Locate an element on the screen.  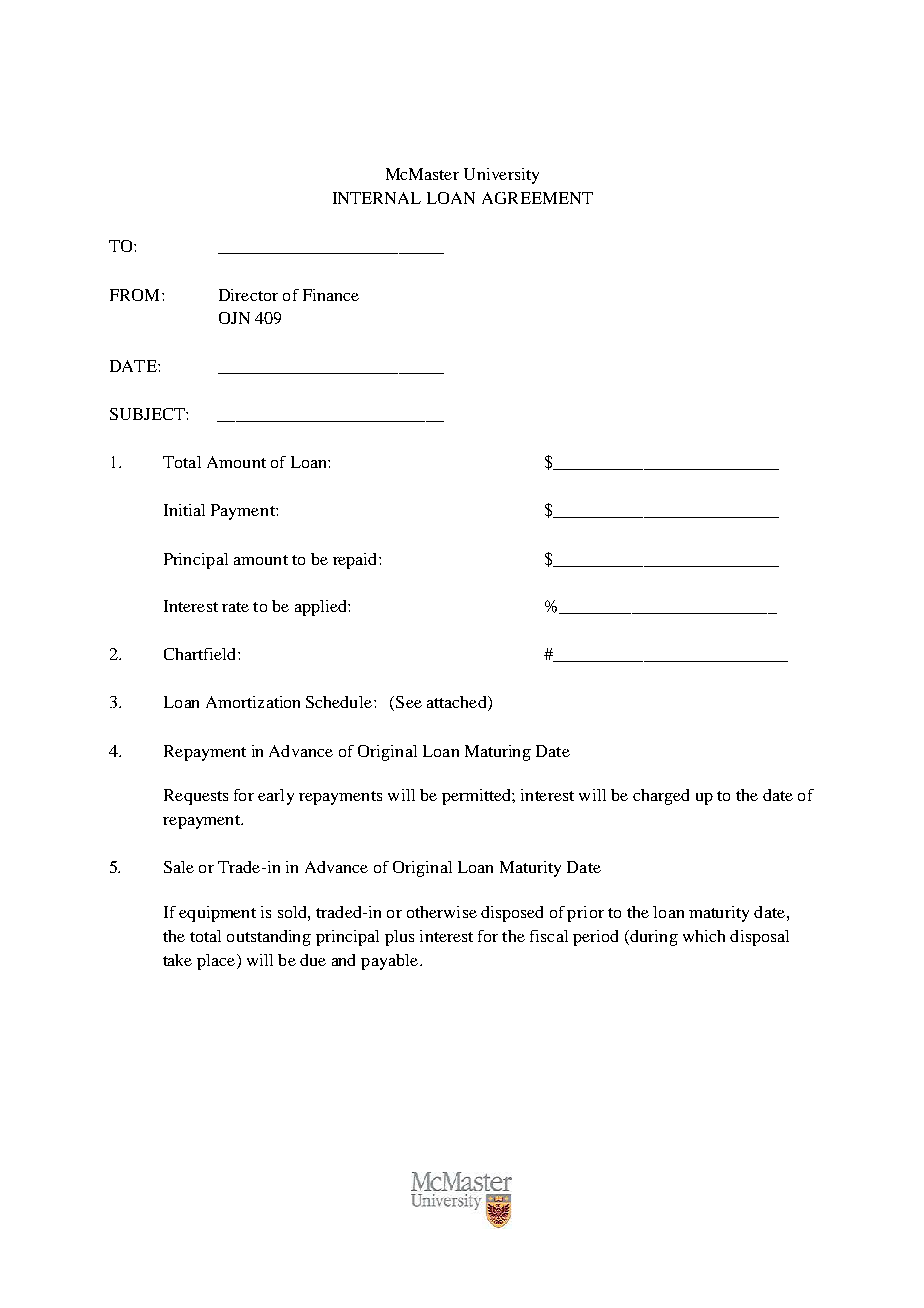
attached is located at coordinates (458, 703).
